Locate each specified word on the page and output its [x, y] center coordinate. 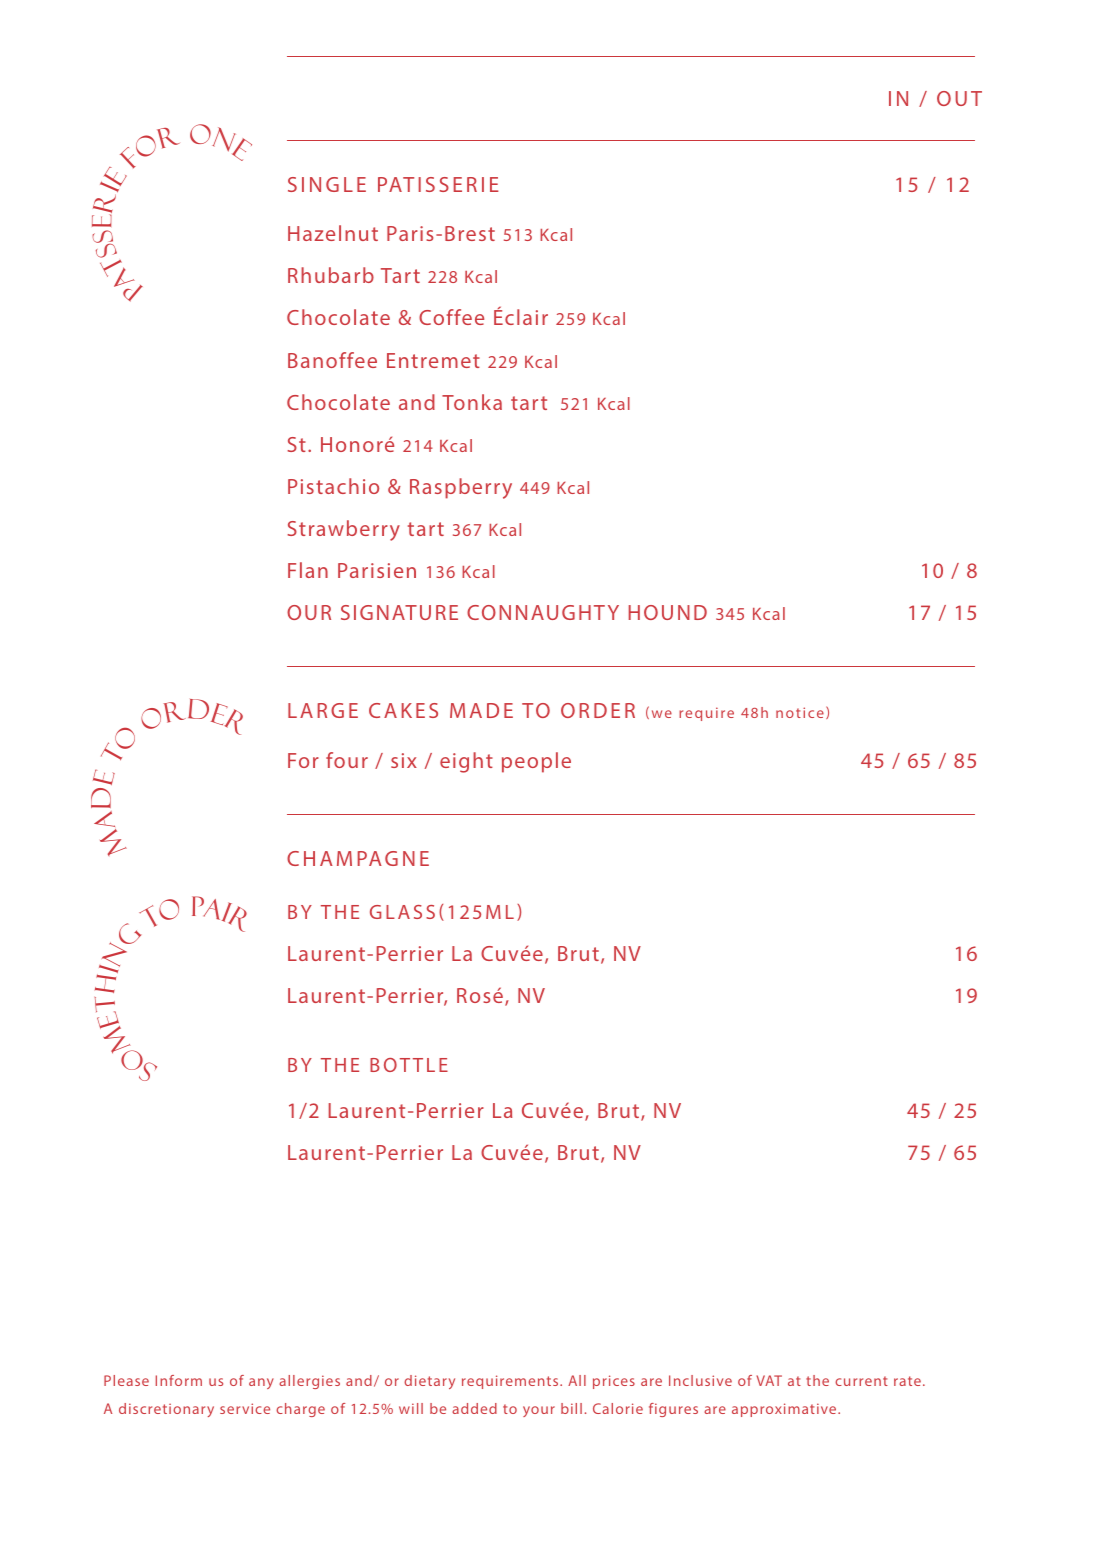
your [539, 1411]
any [261, 1383]
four [347, 760]
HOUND [668, 612]
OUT [959, 98]
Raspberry [461, 488]
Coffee [451, 317]
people [536, 762]
